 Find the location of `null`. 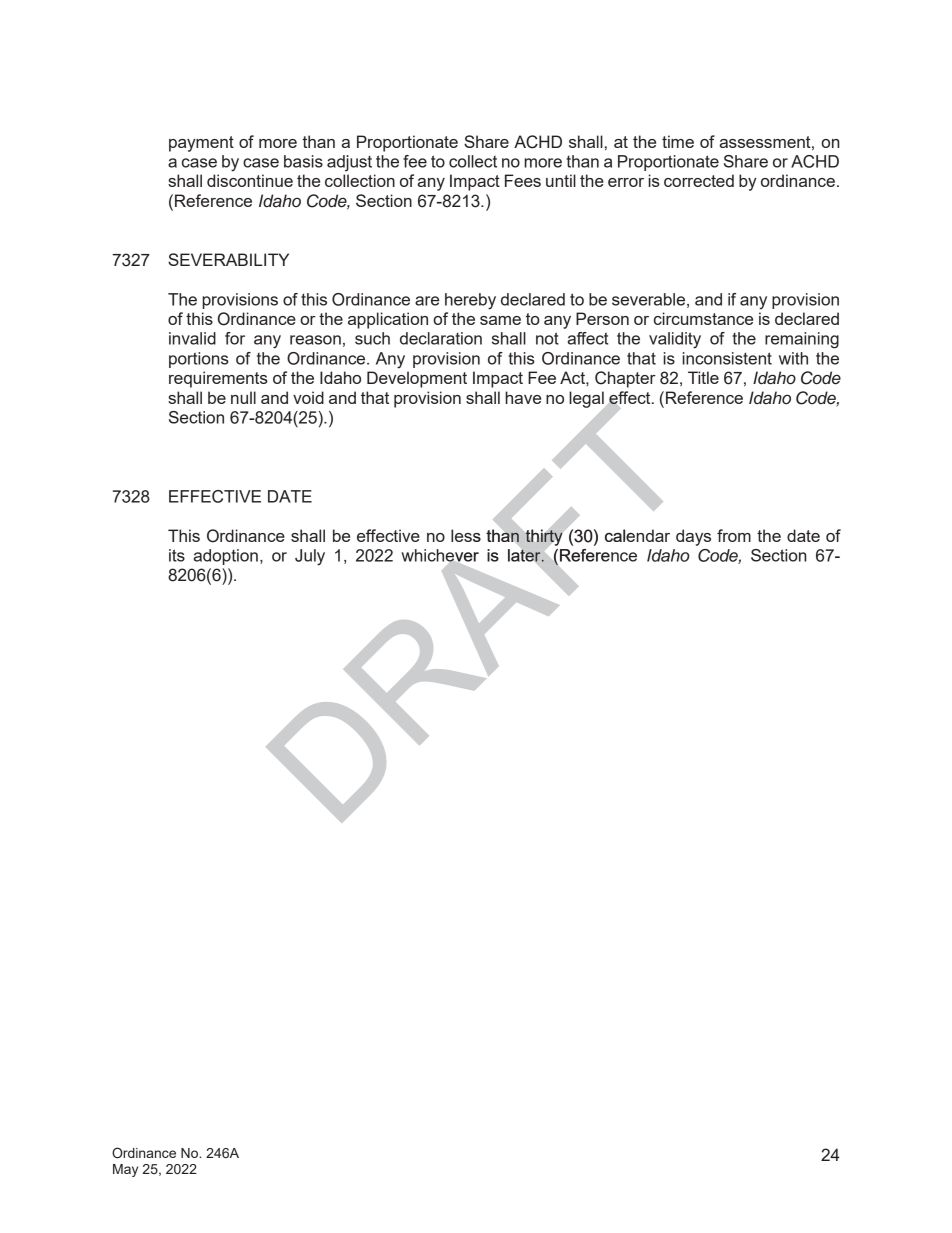

null is located at coordinates (243, 397).
